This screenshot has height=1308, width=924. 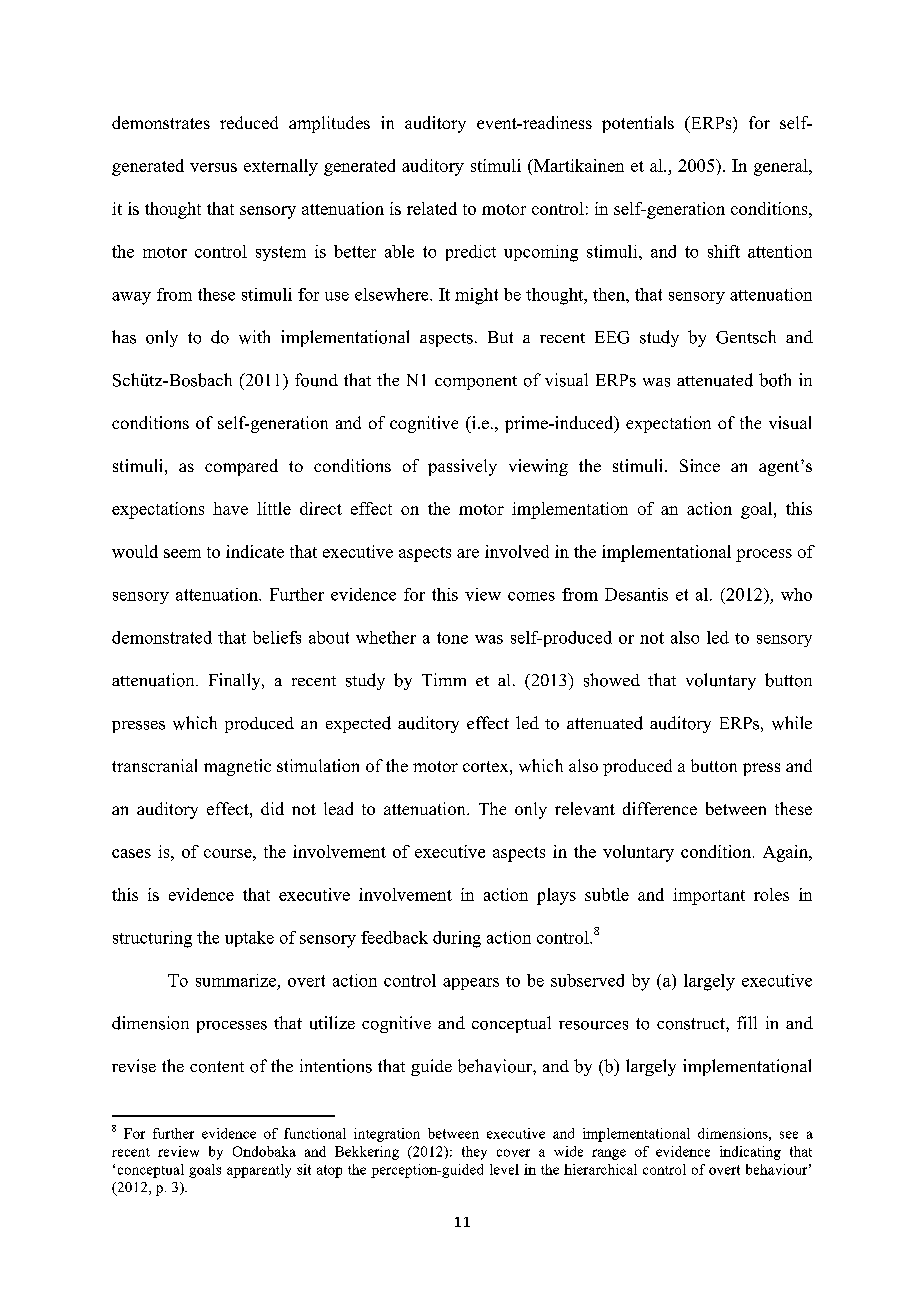 I want to click on they, so click(x=474, y=1153).
